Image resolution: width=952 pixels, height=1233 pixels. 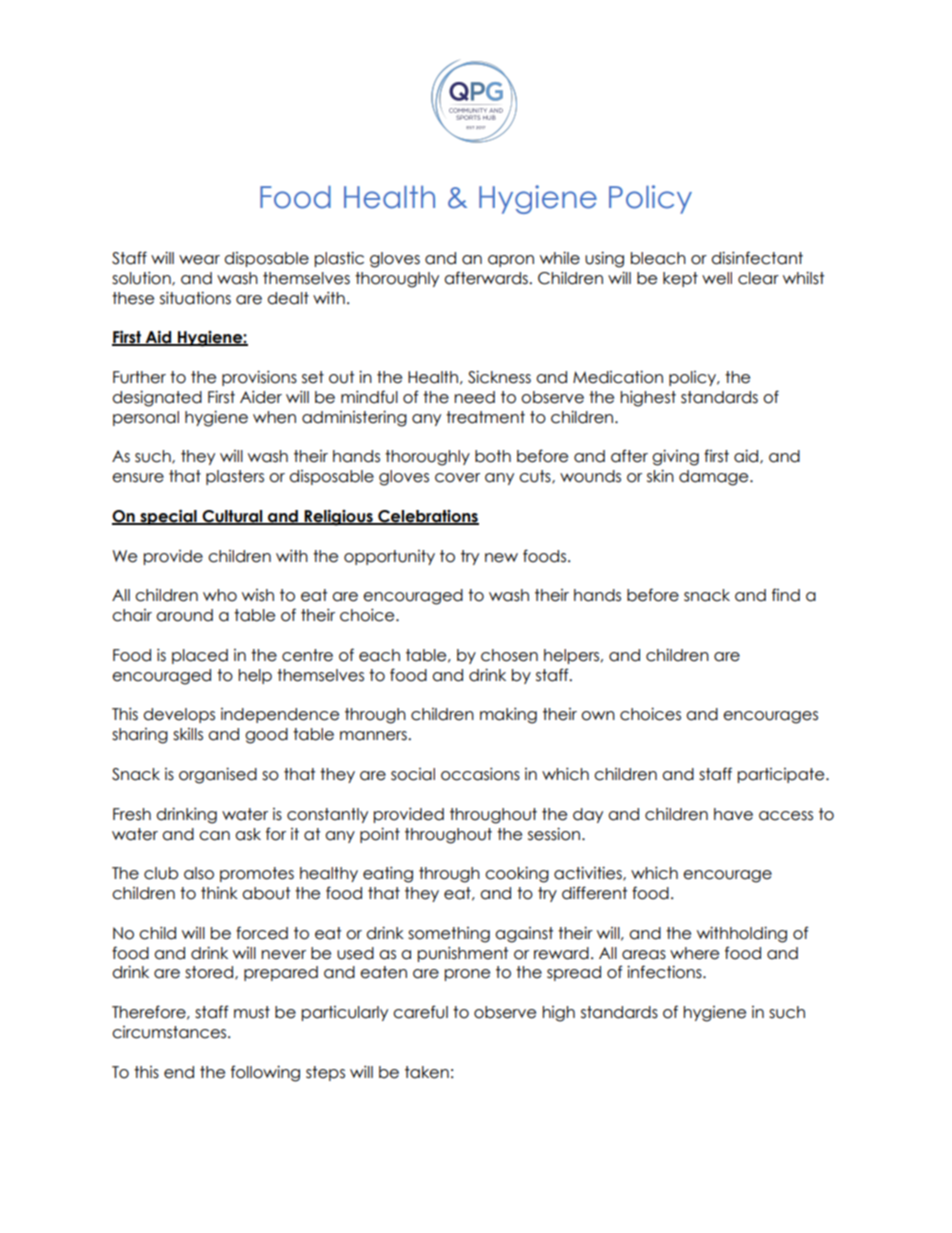 What do you see at coordinates (717, 278) in the document?
I see `well` at bounding box center [717, 278].
